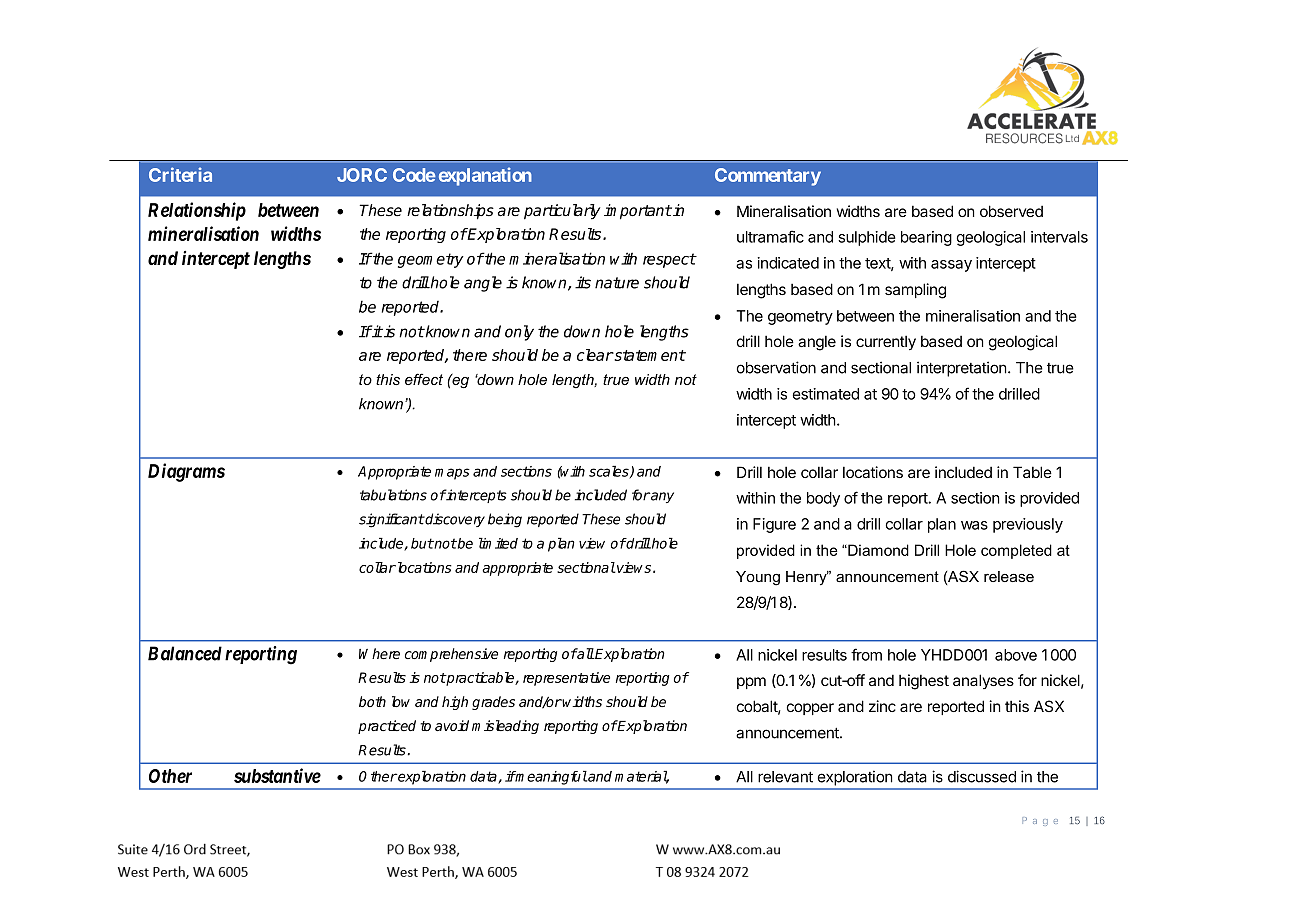 This page has height=924, width=1307. What do you see at coordinates (595, 355) in the page?
I see `clear` at bounding box center [595, 355].
